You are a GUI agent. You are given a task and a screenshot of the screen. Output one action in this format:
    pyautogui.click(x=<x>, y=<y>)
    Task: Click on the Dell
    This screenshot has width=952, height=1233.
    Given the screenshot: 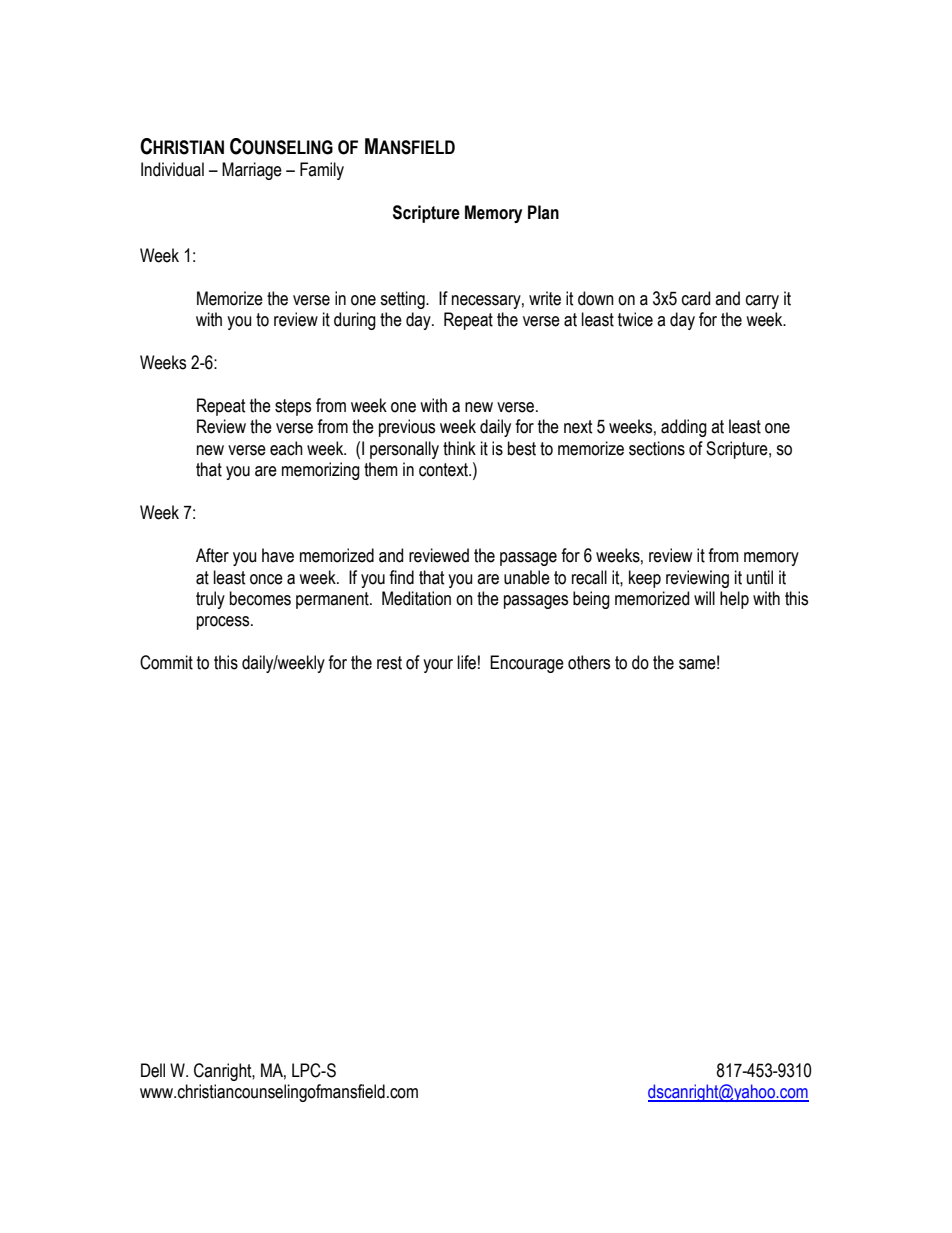 What is the action you would take?
    pyautogui.click(x=153, y=1070)
